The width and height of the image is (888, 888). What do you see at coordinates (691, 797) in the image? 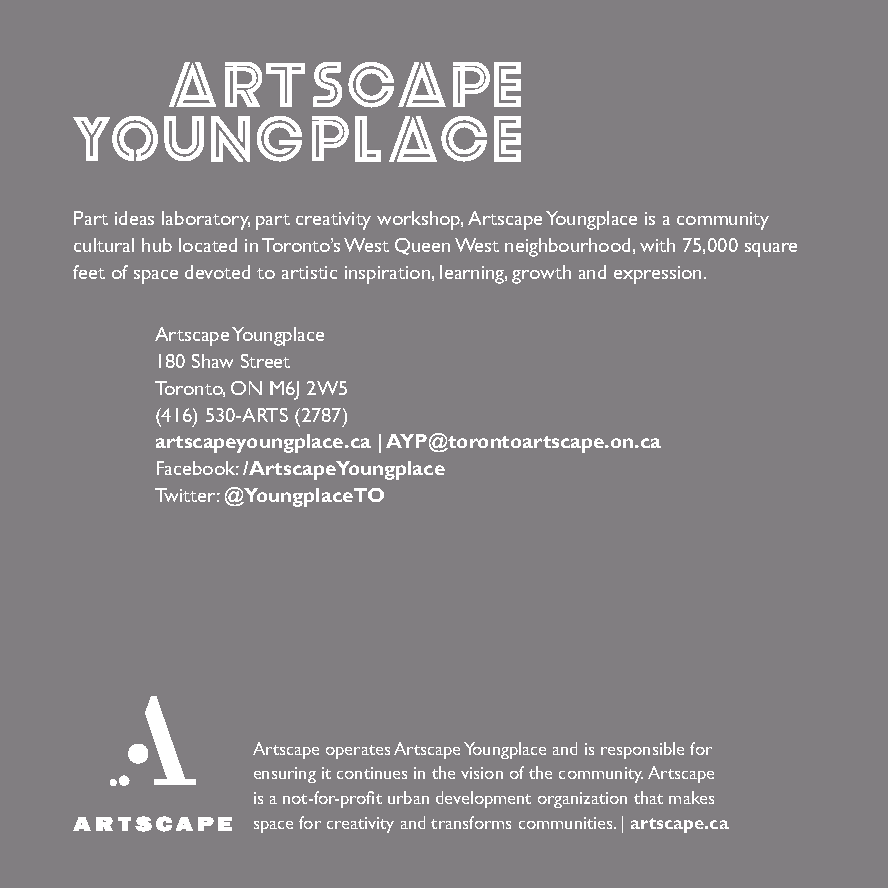
I see `makes` at bounding box center [691, 797].
